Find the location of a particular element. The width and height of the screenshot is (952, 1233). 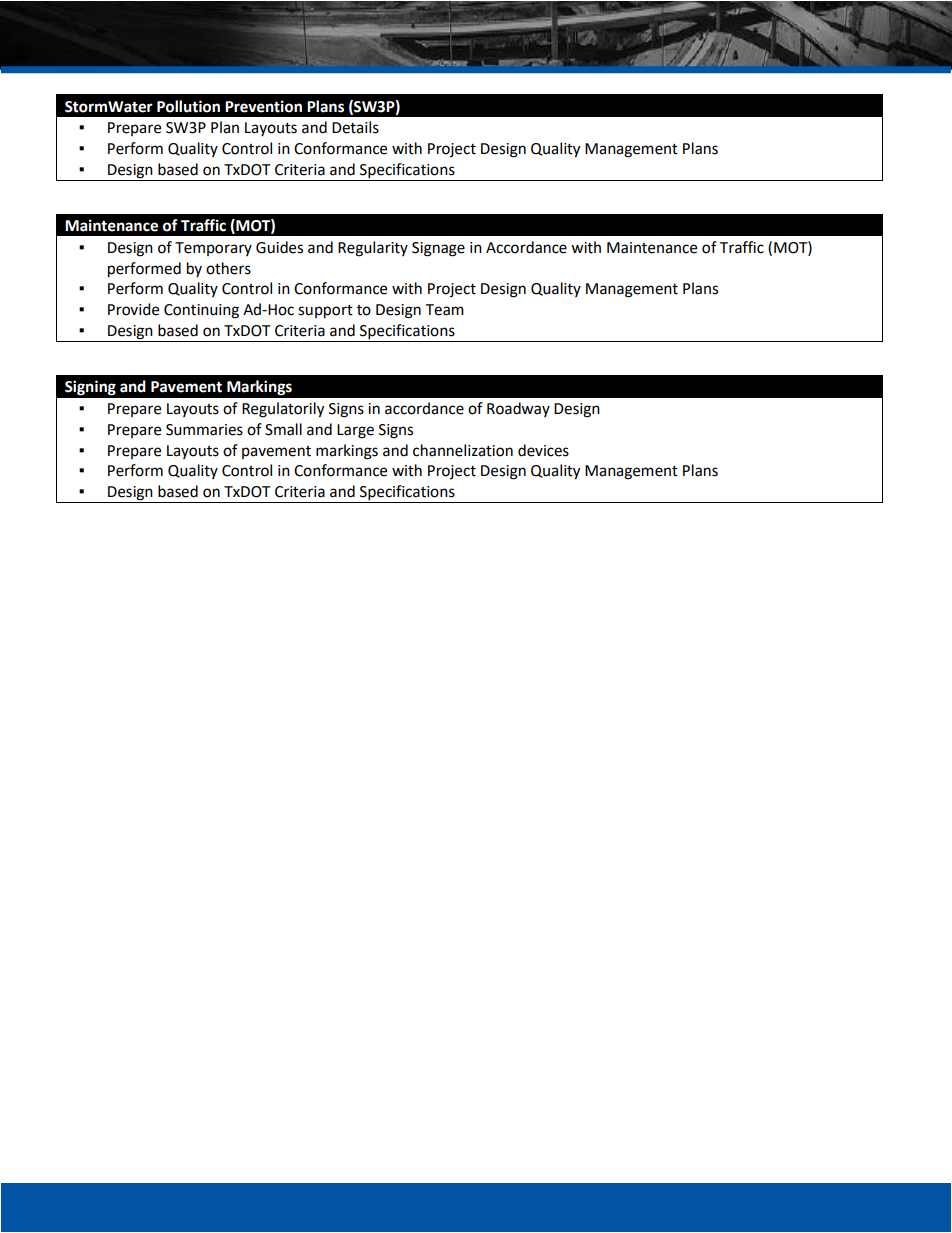

Guides is located at coordinates (279, 247).
